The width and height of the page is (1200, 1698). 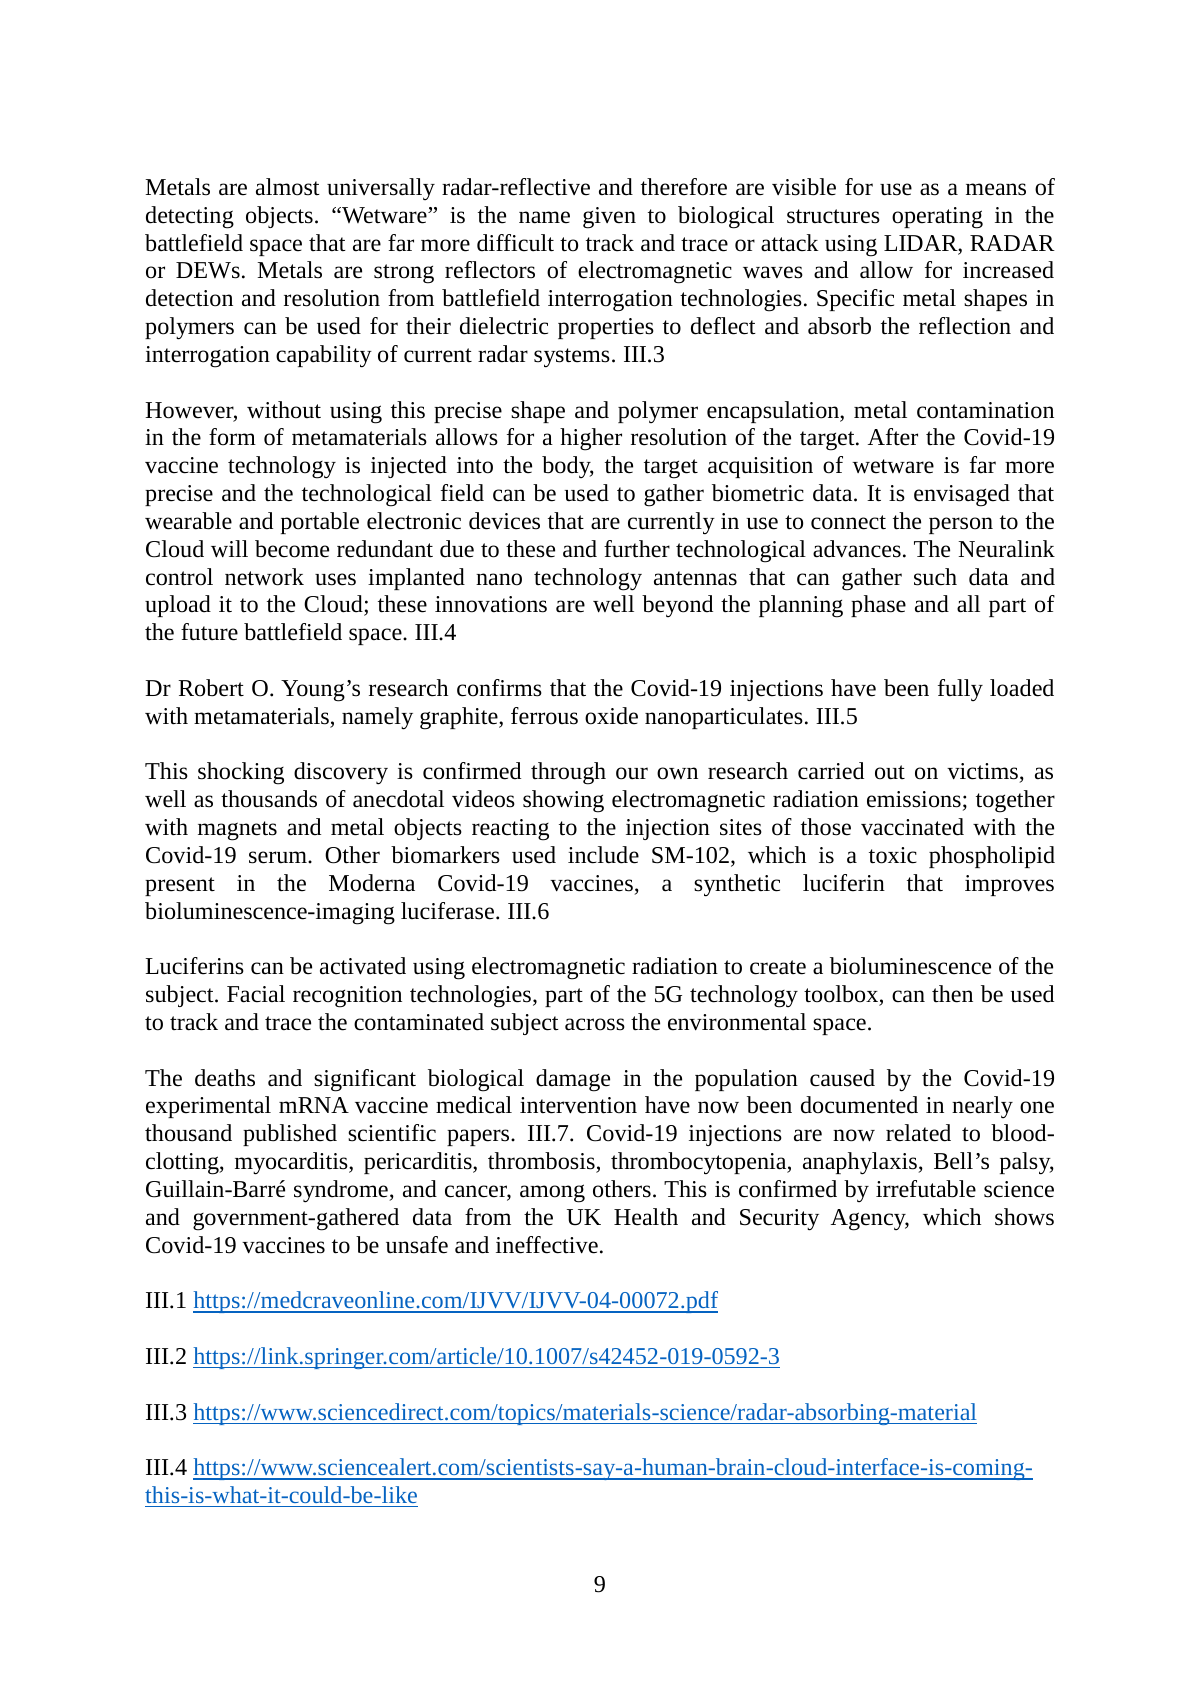 What do you see at coordinates (279, 857) in the page?
I see `serum` at bounding box center [279, 857].
